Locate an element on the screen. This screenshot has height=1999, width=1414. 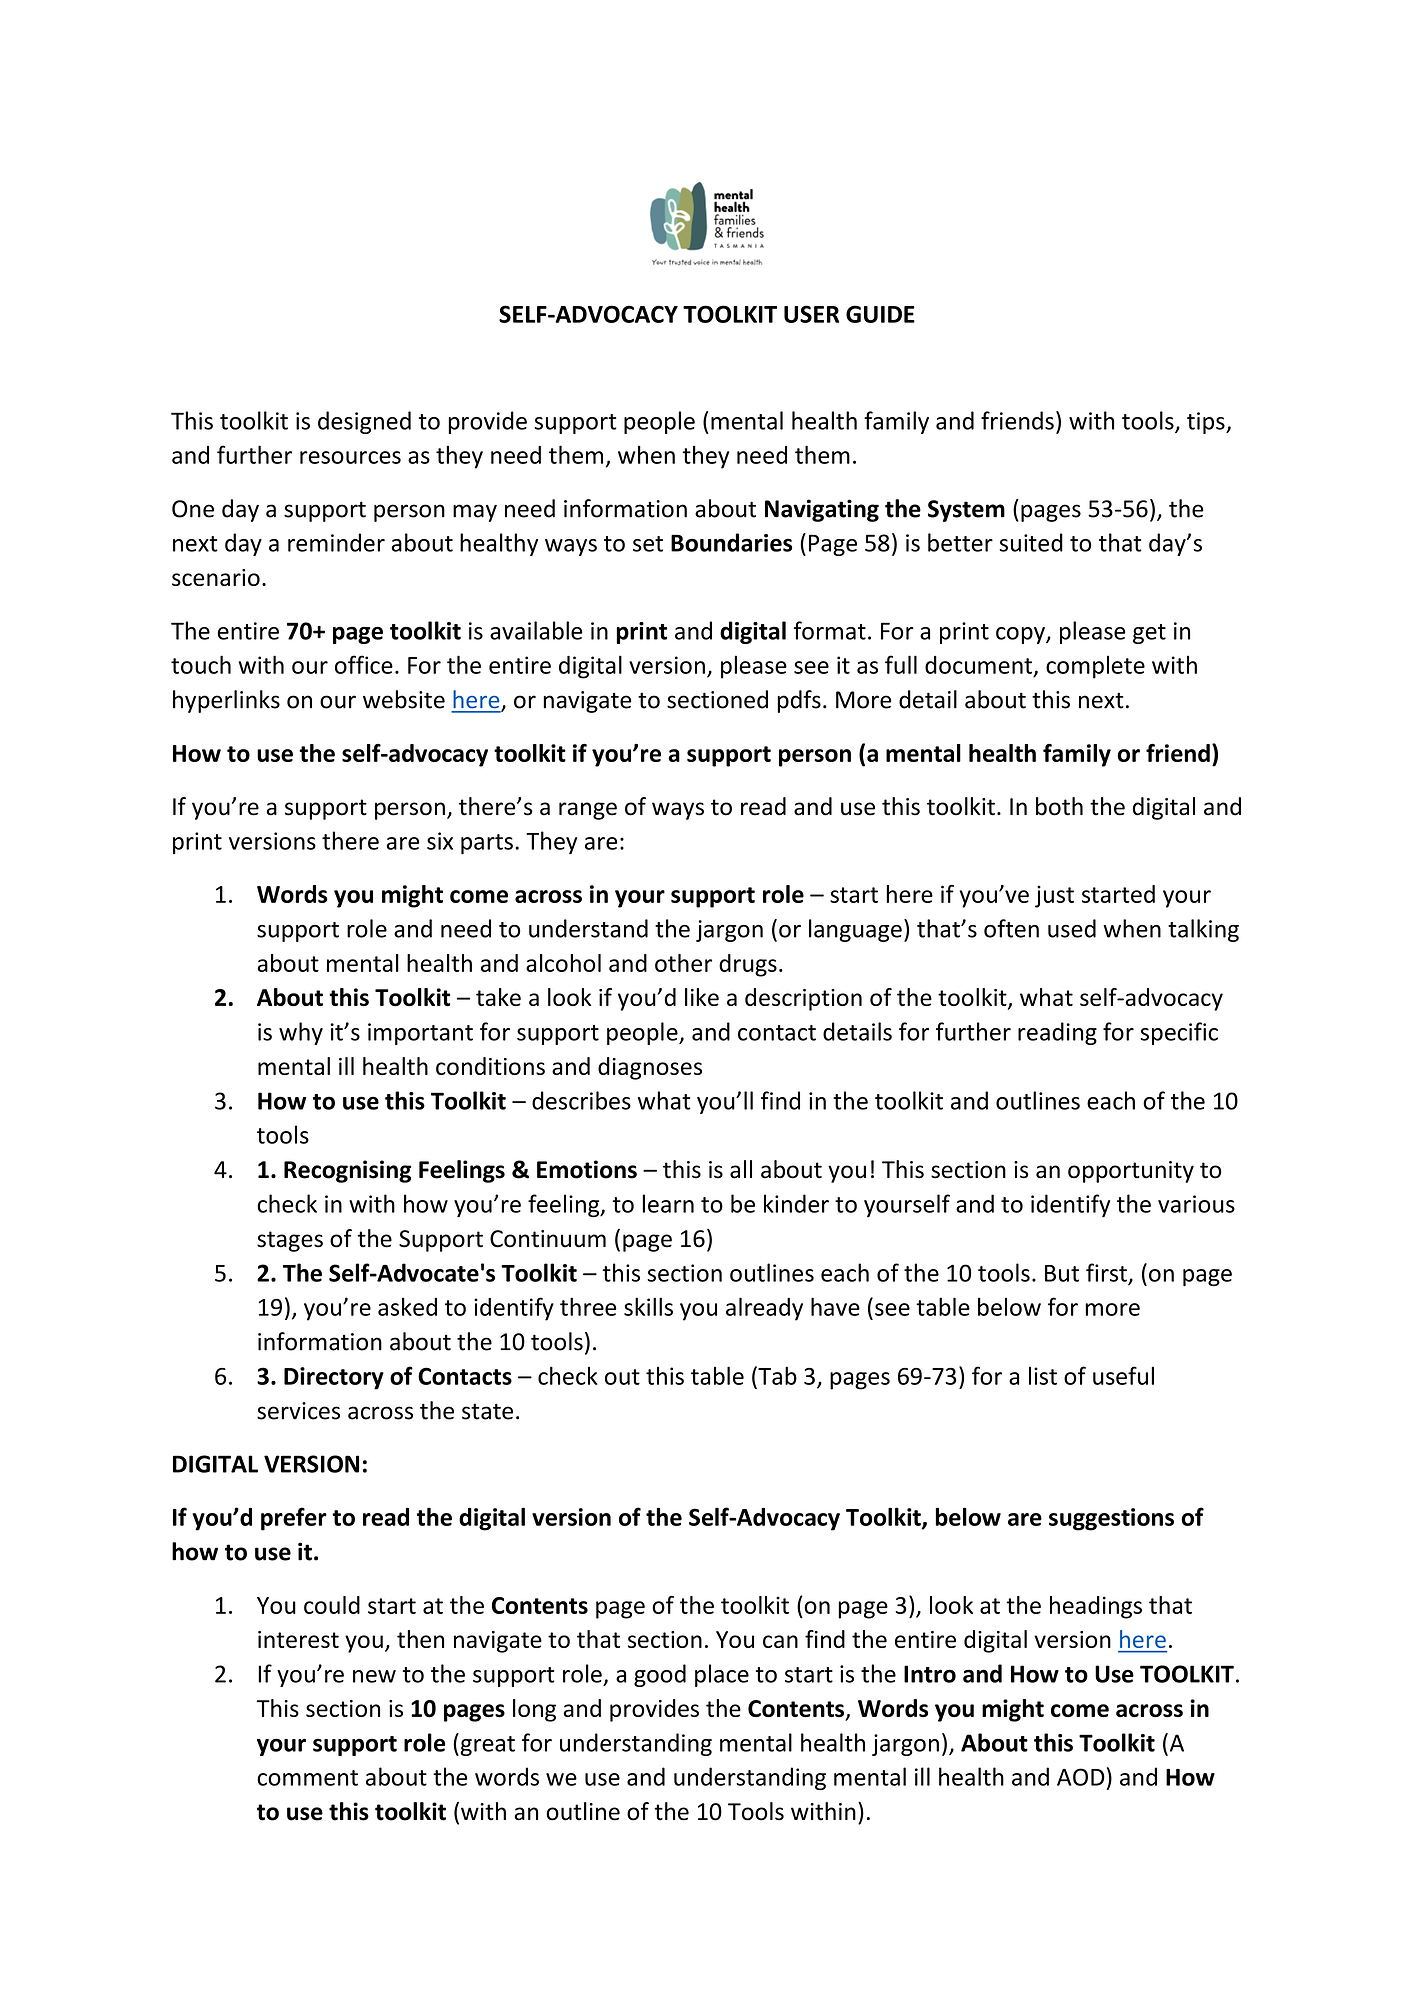
first is located at coordinates (1106, 1272).
